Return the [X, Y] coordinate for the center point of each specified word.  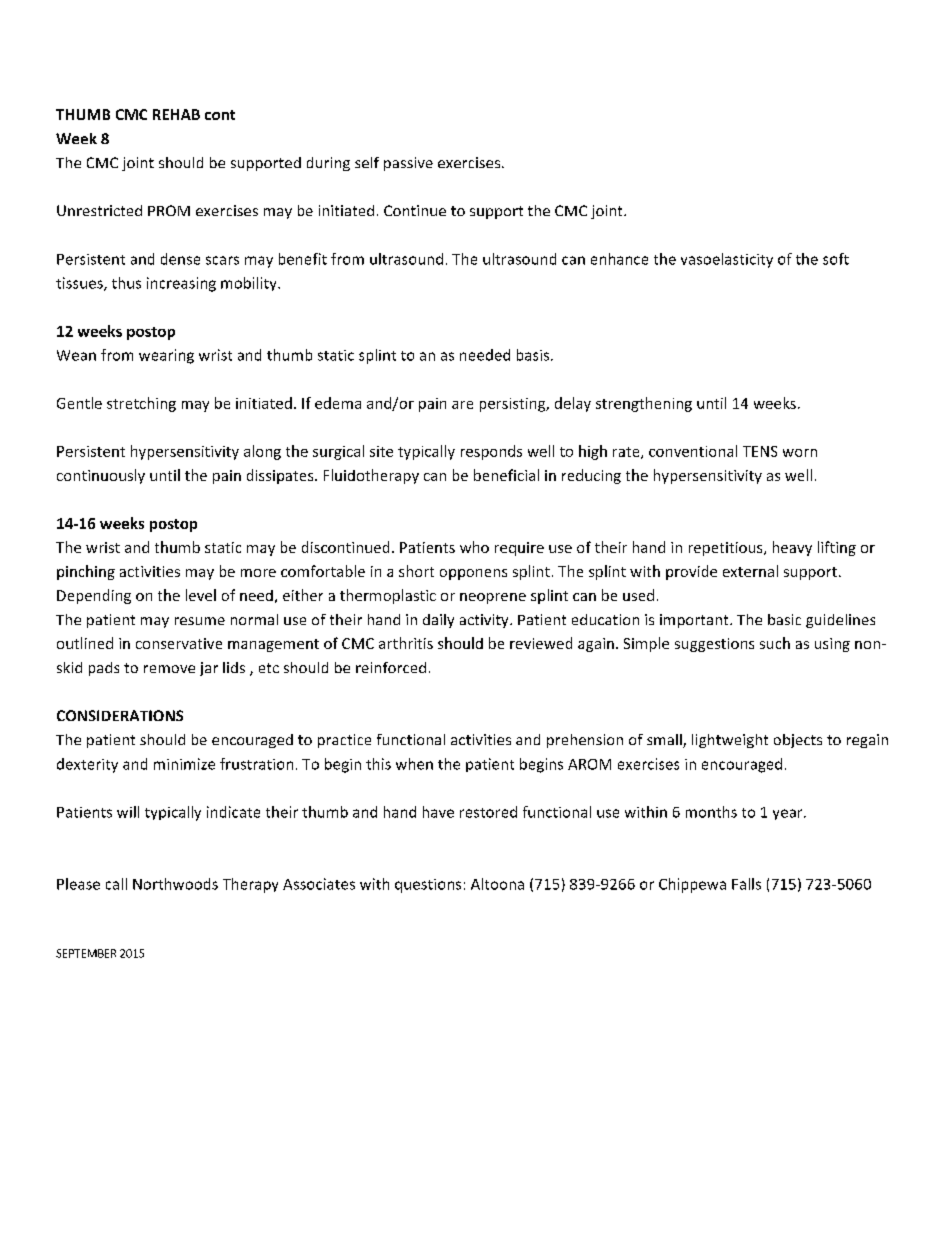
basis [534, 355]
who [474, 547]
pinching [86, 572]
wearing [166, 356]
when [414, 764]
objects [798, 741]
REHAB [176, 114]
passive [408, 164]
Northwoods [175, 884]
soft [836, 259]
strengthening [644, 404]
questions [428, 886]
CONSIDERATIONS [120, 715]
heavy [792, 548]
